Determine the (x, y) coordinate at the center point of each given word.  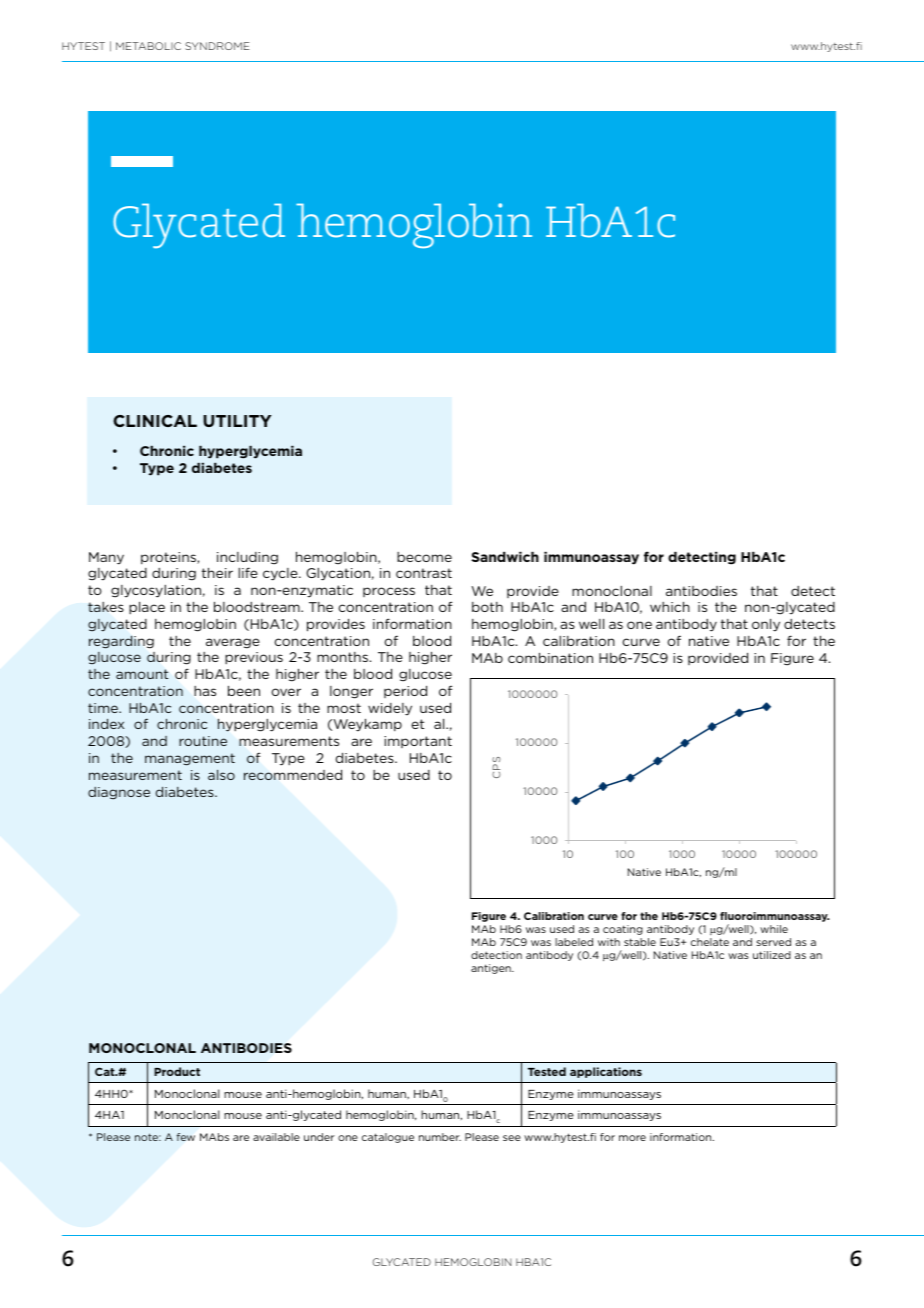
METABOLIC (148, 46)
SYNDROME (217, 46)
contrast (424, 573)
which (670, 606)
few (186, 1137)
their (217, 572)
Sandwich (505, 556)
